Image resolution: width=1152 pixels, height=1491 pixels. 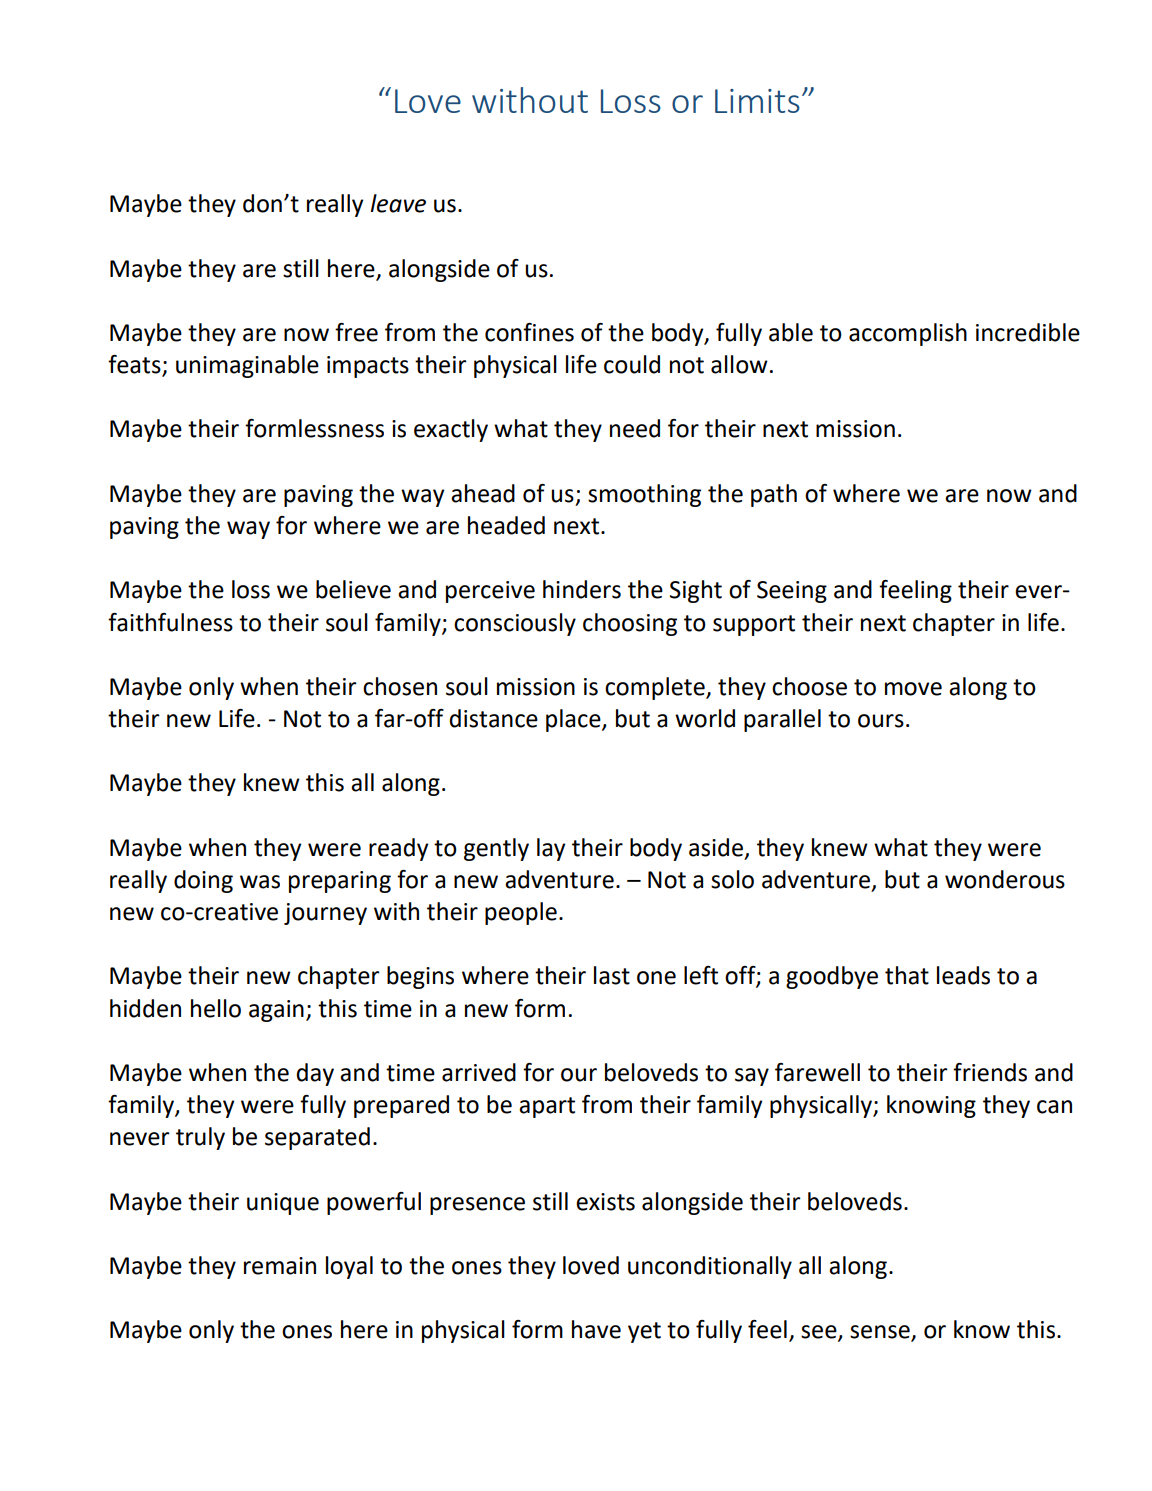 I want to click on move, so click(x=913, y=689).
